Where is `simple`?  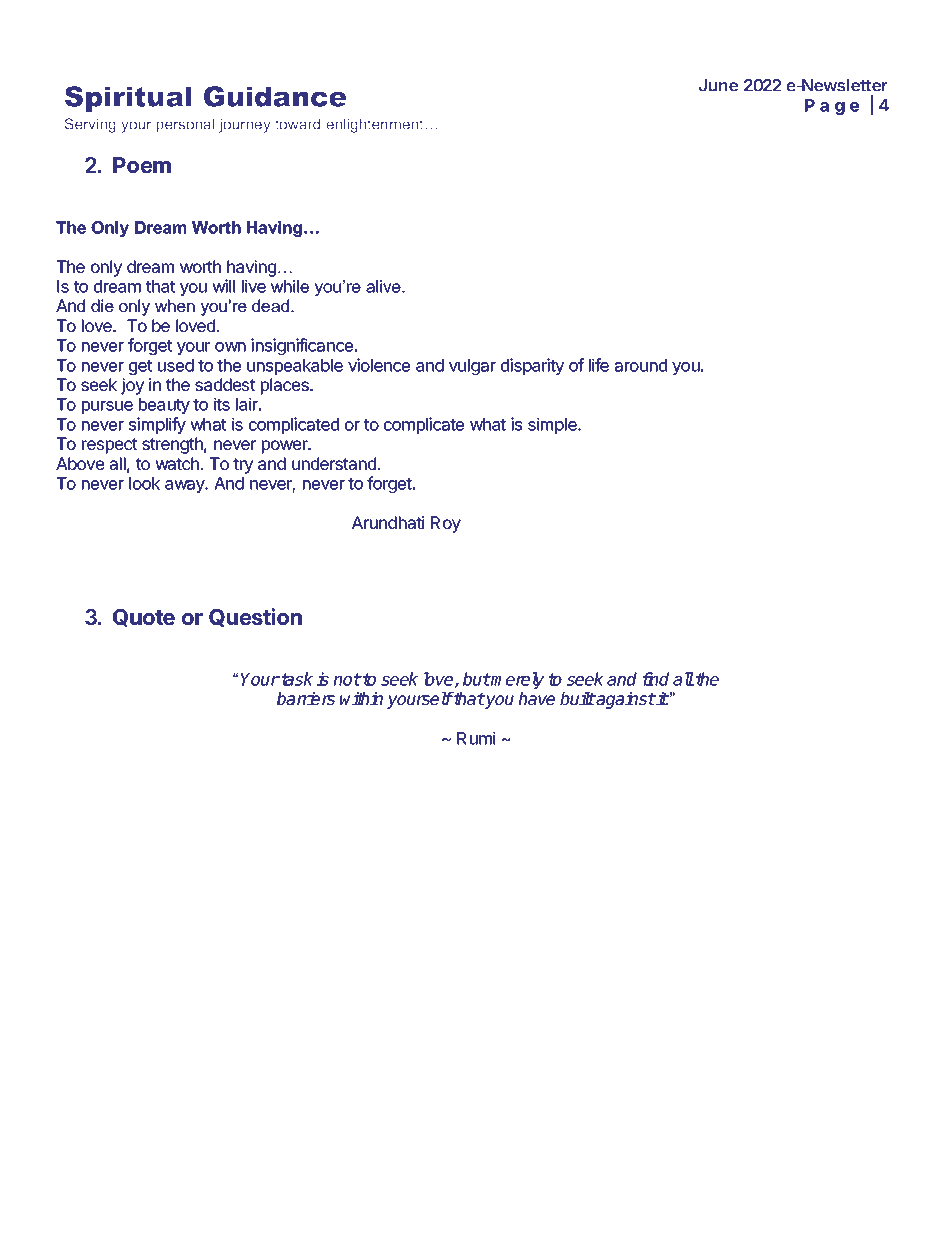
simple is located at coordinates (553, 425).
